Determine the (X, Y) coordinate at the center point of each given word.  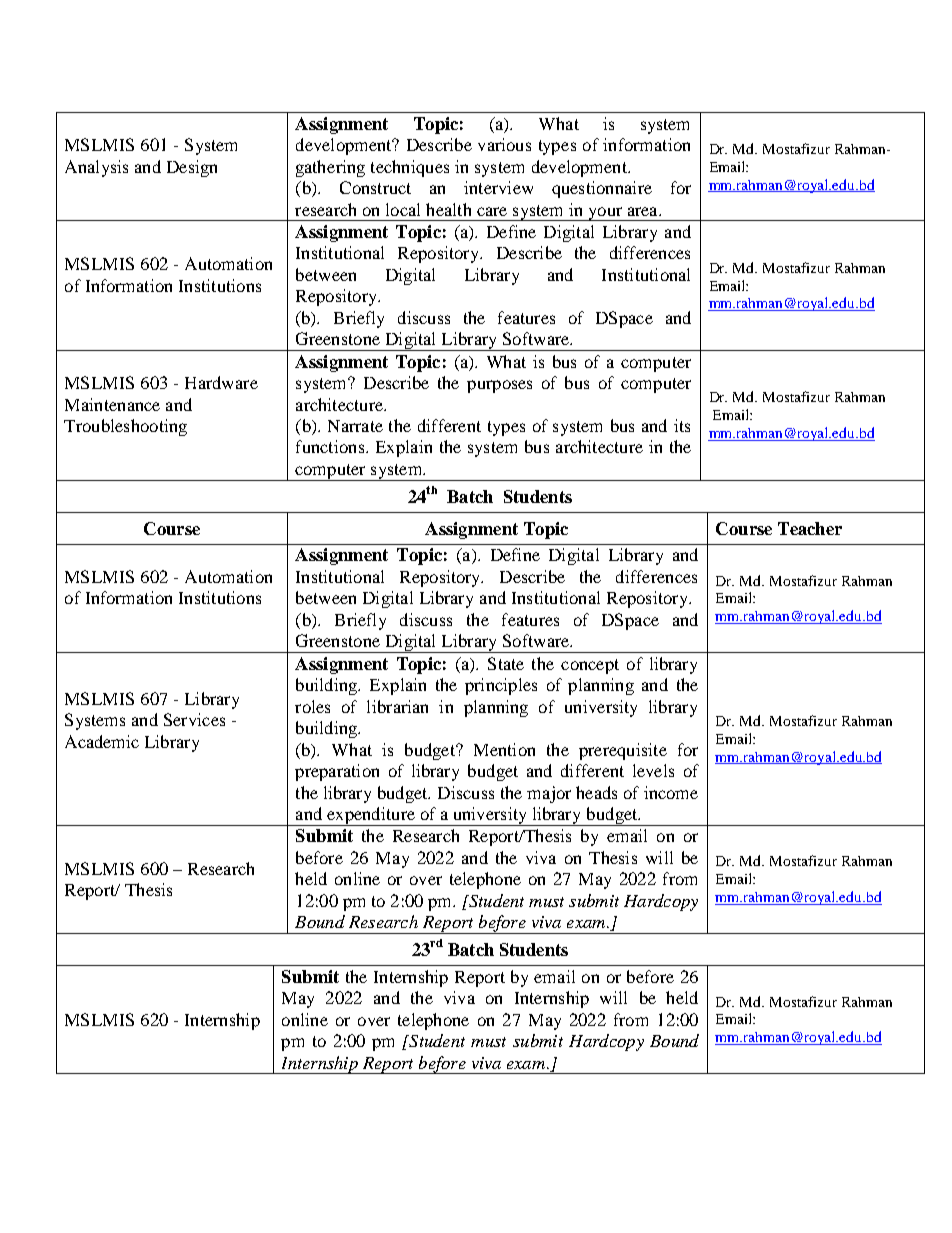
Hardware (221, 382)
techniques (410, 168)
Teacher (810, 528)
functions (331, 446)
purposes (499, 386)
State (506, 663)
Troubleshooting (125, 427)
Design (192, 168)
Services (194, 719)
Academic (102, 741)
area (644, 211)
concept (590, 666)
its (682, 425)
